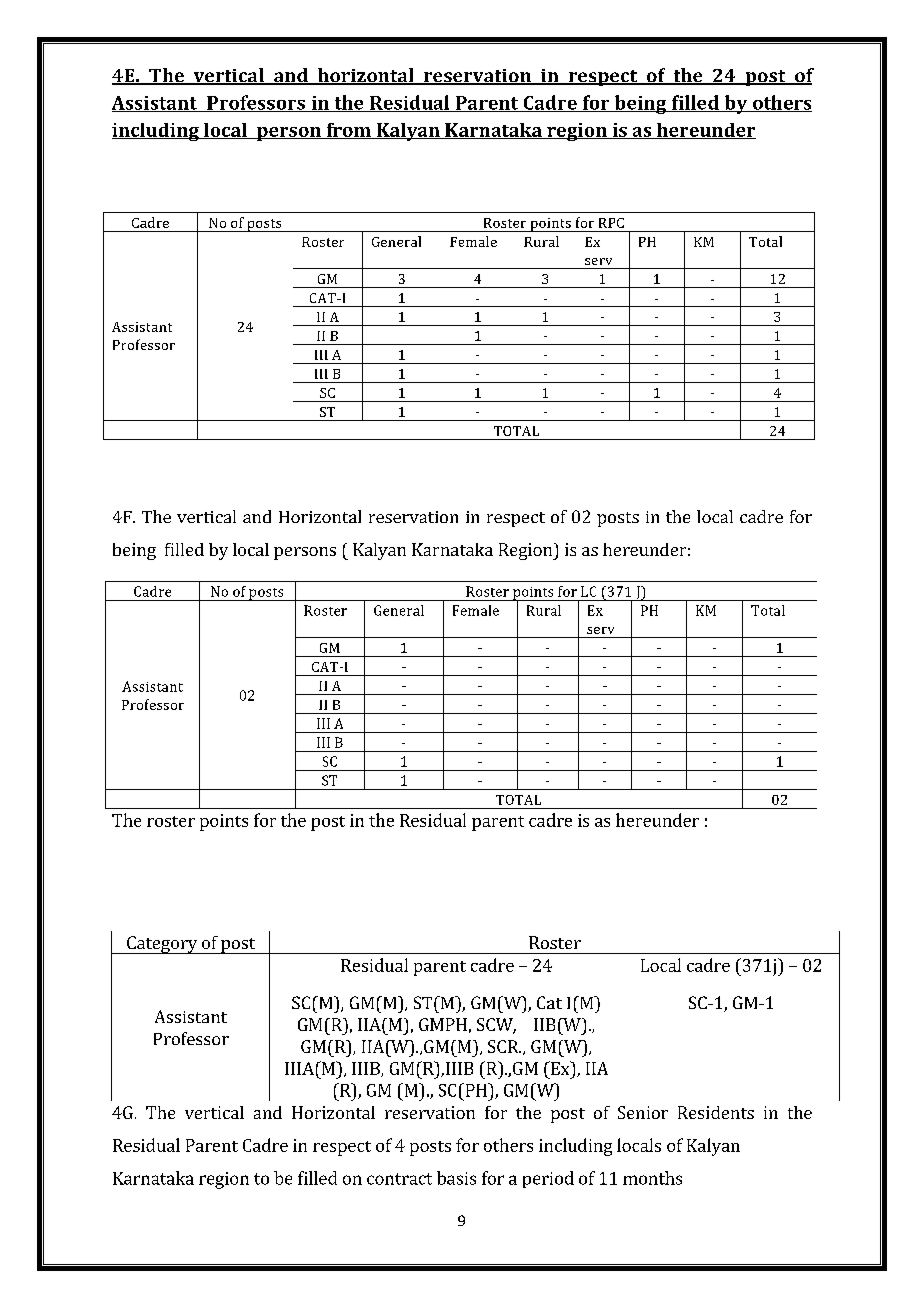 The width and height of the image is (924, 1308). I want to click on months, so click(652, 1178).
